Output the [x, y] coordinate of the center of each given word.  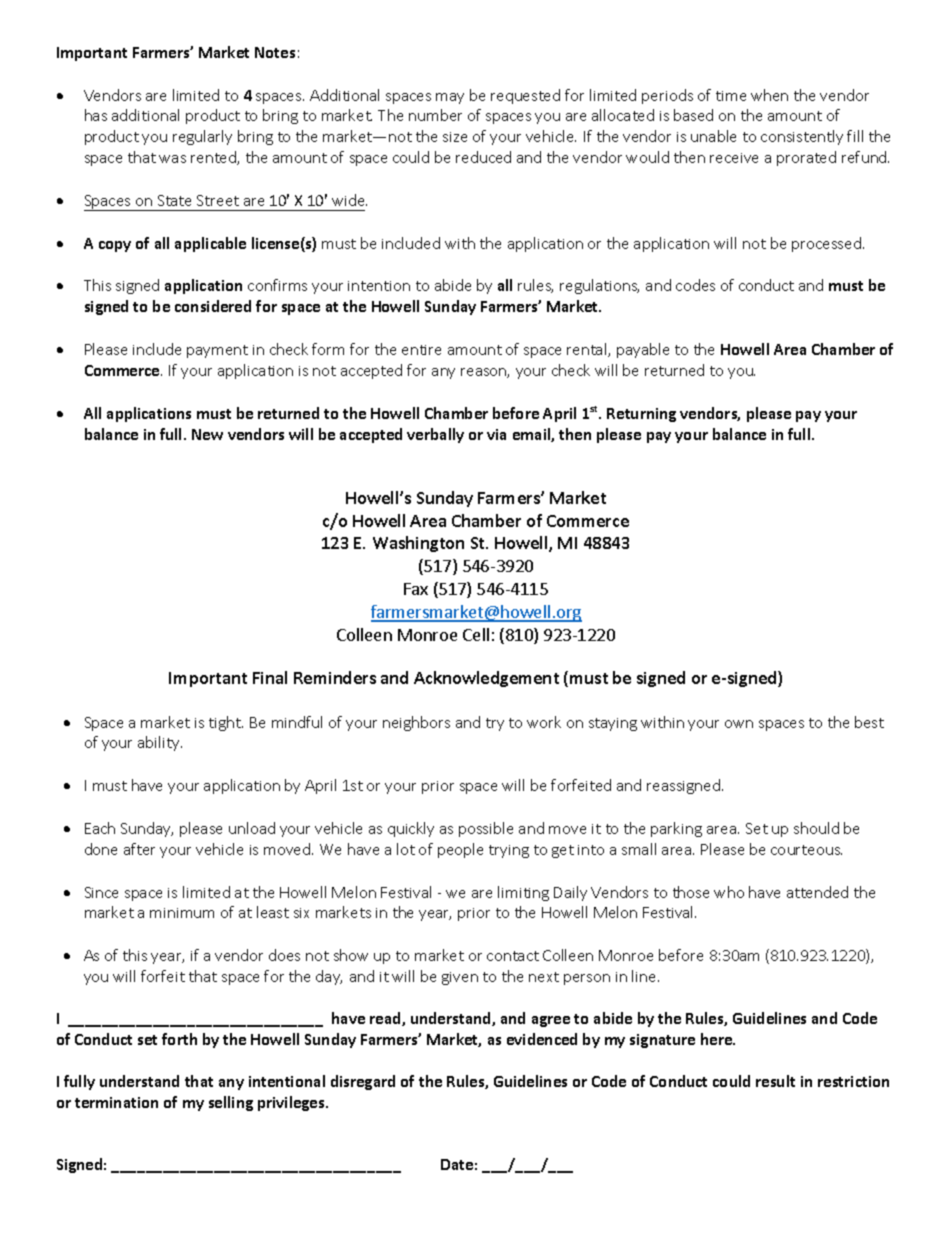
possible [486, 829]
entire [421, 350]
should [816, 828]
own [739, 724]
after [139, 849]
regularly [202, 137]
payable [643, 350]
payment [217, 351]
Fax [416, 589]
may [450, 98]
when [769, 95]
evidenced [542, 1039]
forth [179, 1039]
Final [270, 677]
